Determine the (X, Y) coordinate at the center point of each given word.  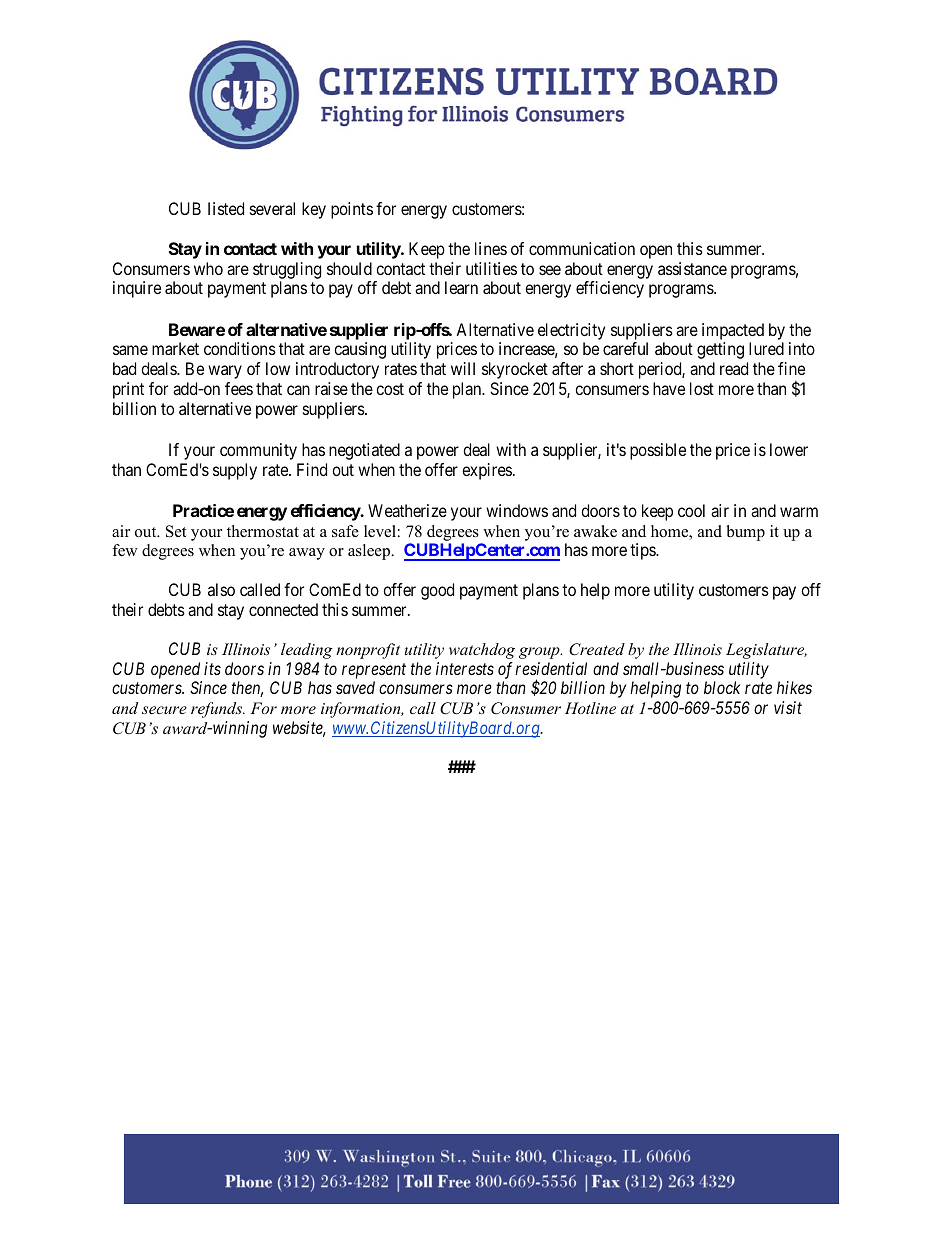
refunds (217, 710)
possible (658, 451)
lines (491, 248)
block (722, 687)
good (437, 591)
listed (226, 208)
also (221, 589)
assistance (692, 268)
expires (487, 471)
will (463, 368)
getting (720, 350)
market (175, 348)
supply (235, 471)
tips (643, 551)
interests (465, 668)
